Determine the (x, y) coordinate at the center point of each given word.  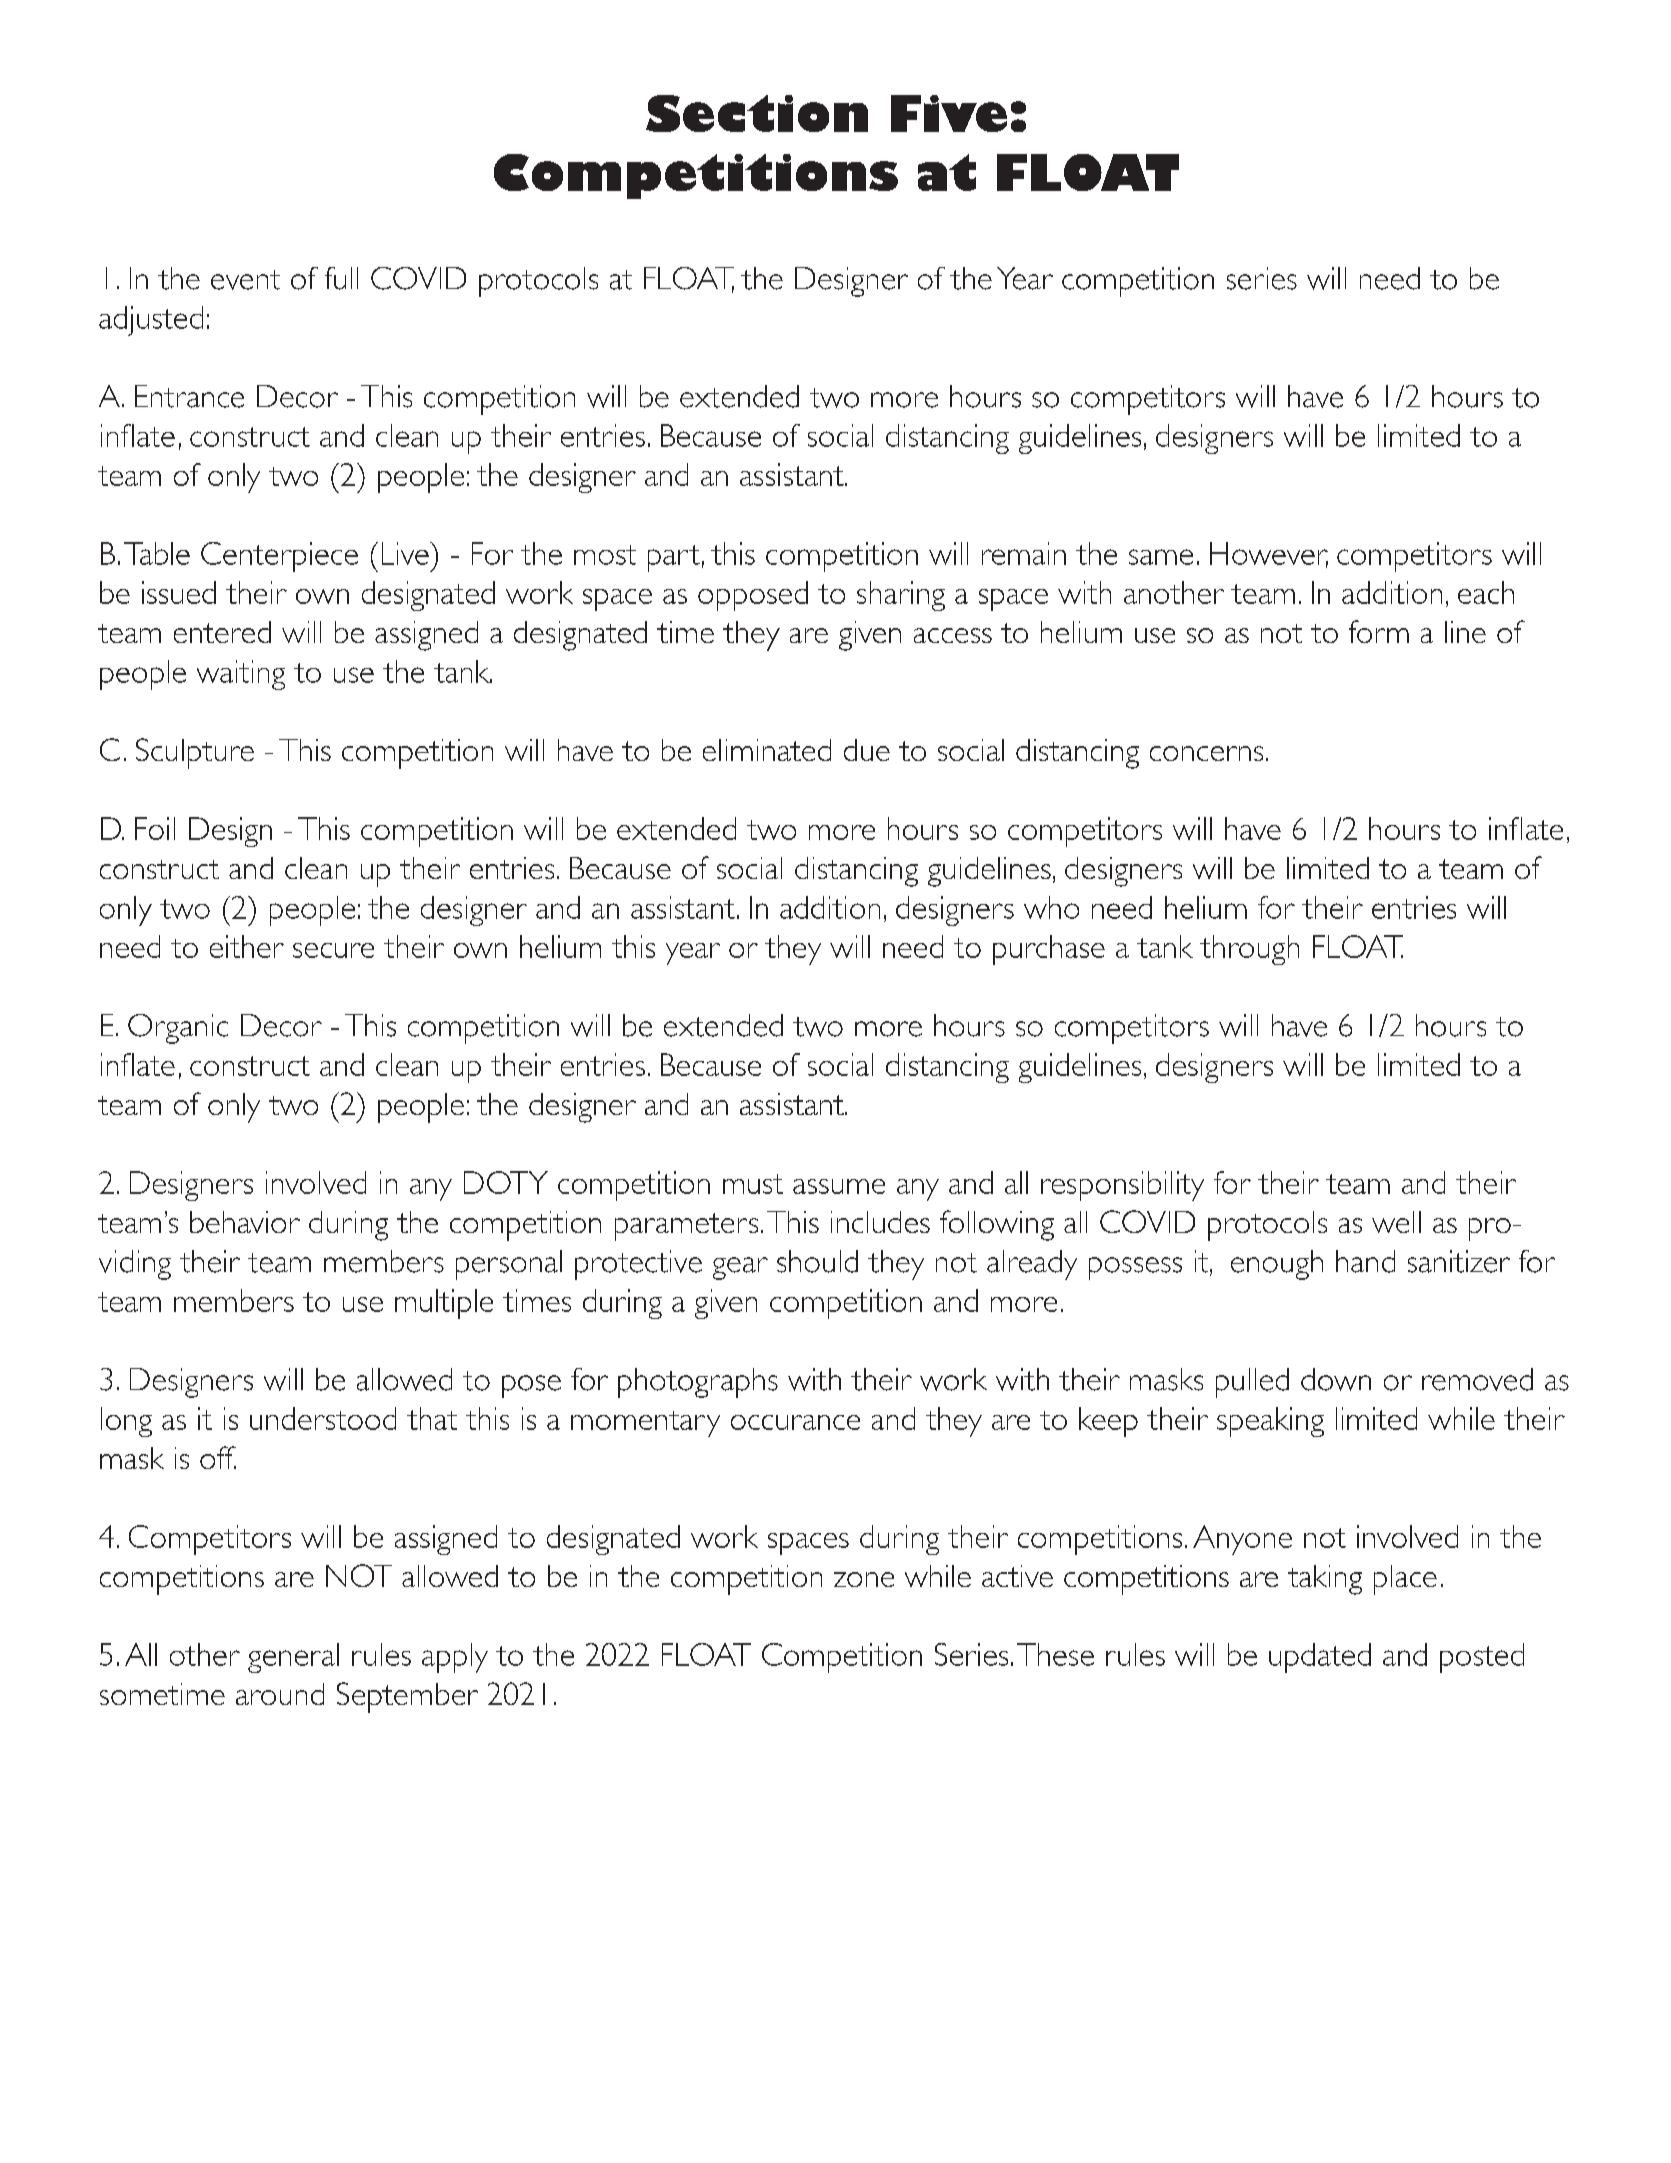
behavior (245, 1222)
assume (839, 1186)
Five (949, 113)
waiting (241, 675)
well (1396, 1222)
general (293, 1658)
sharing (901, 596)
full (341, 278)
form (1379, 631)
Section (757, 113)
